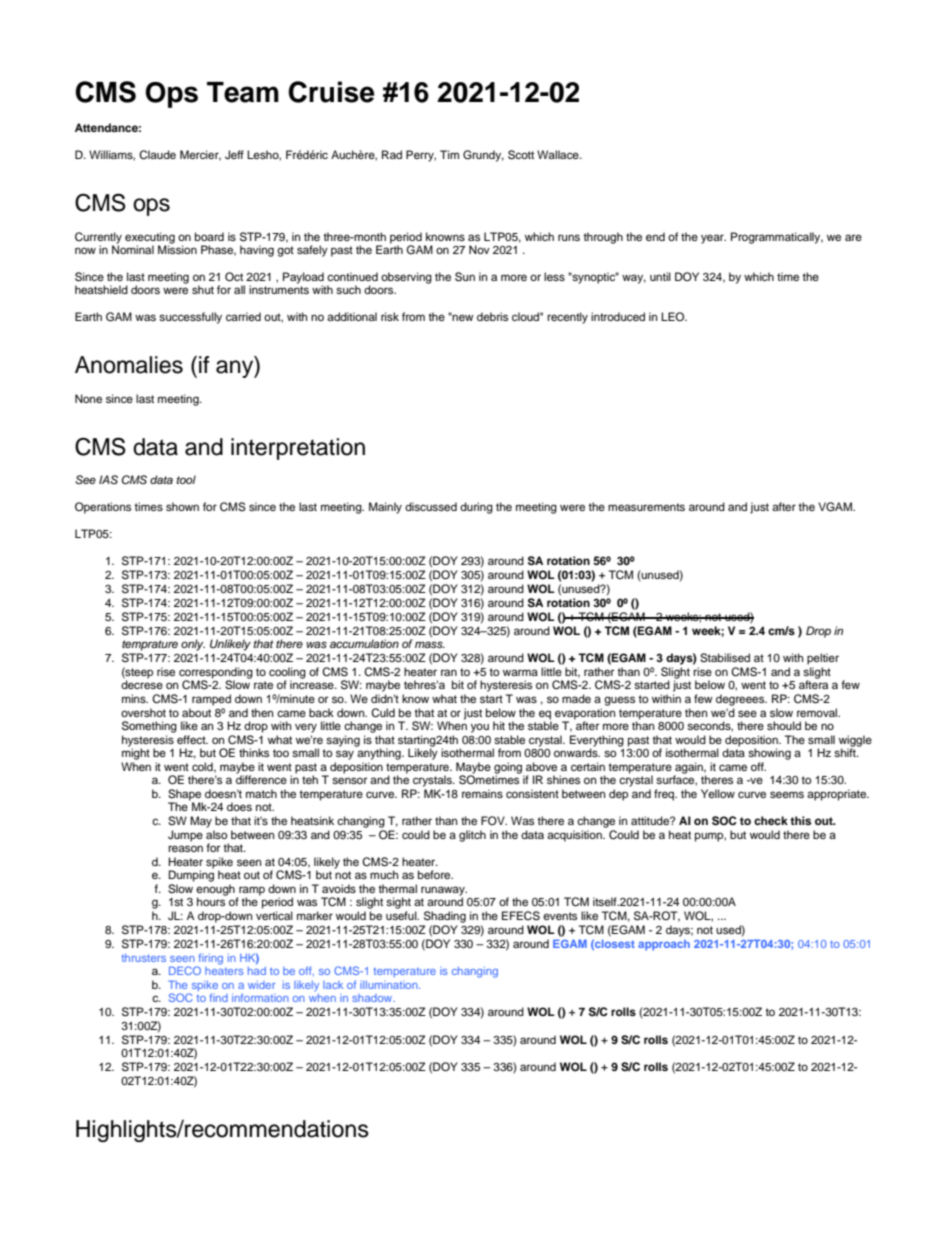 The width and height of the screenshot is (952, 1233). I want to click on during, so click(476, 508).
